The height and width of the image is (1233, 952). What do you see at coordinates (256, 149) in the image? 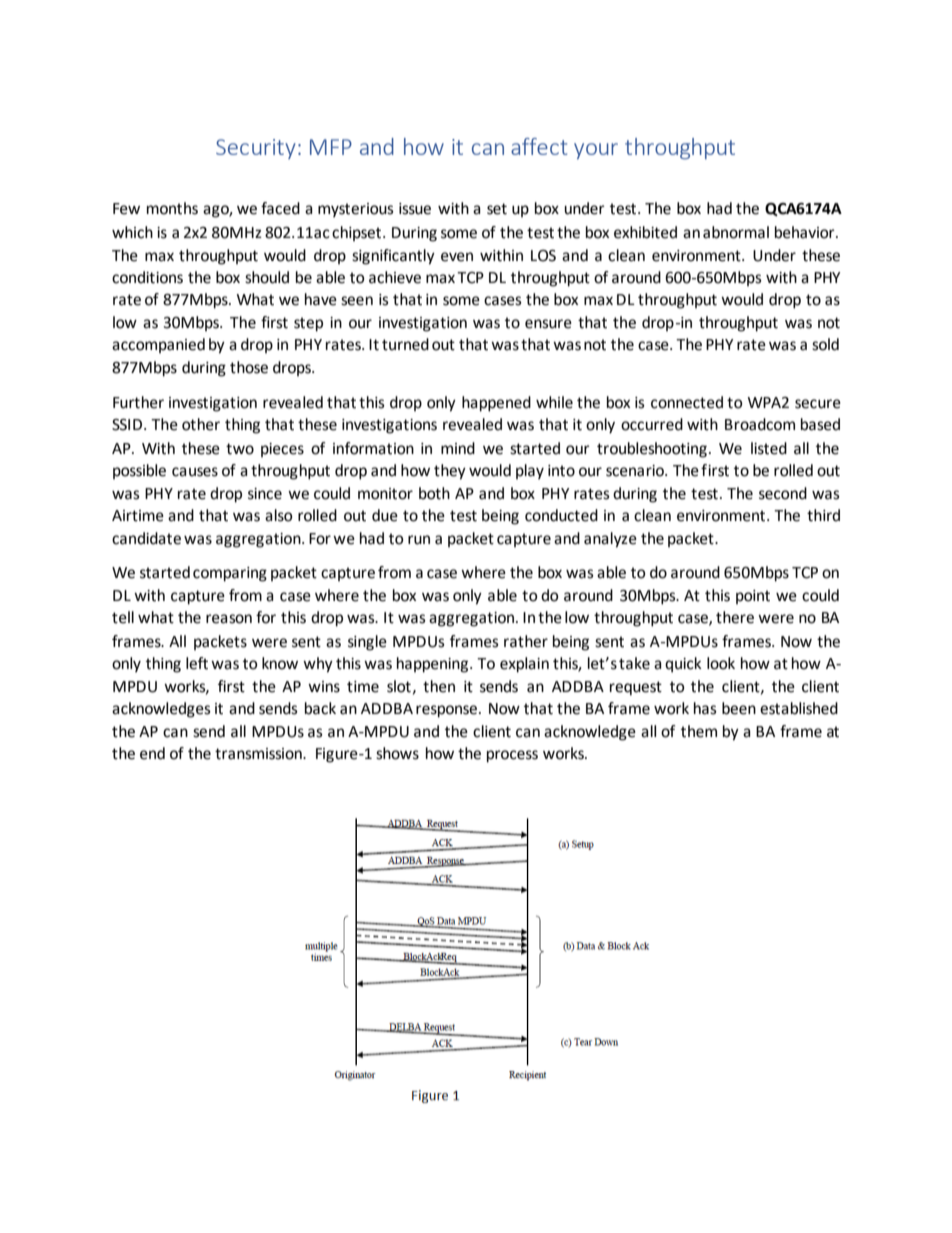
I see `Security` at bounding box center [256, 149].
